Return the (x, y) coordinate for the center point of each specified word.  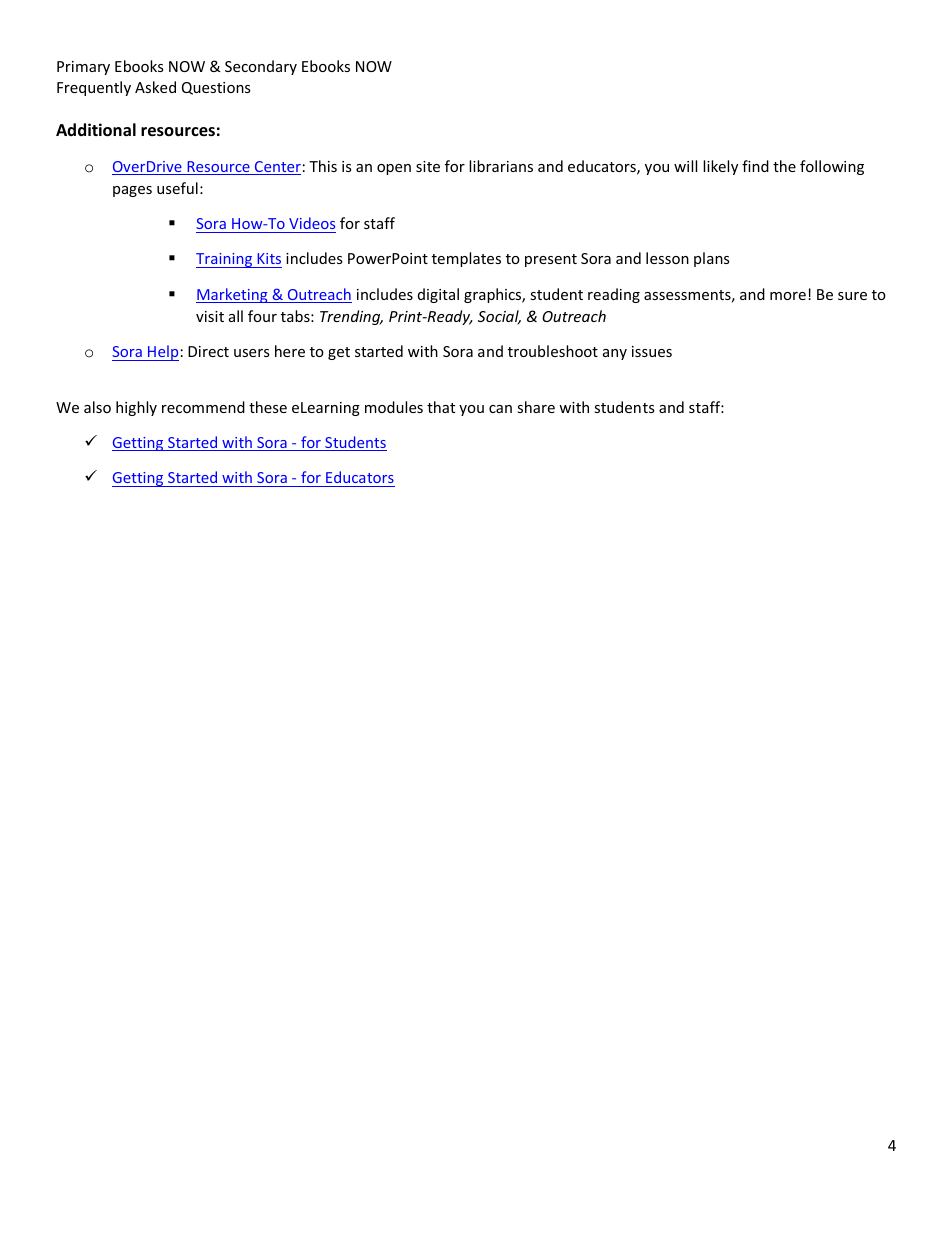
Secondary (261, 67)
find (755, 166)
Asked (155, 87)
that (441, 407)
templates (466, 259)
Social (499, 317)
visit (210, 316)
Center (277, 168)
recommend (203, 407)
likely (720, 167)
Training (225, 260)
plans (712, 259)
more (788, 296)
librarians (501, 166)
